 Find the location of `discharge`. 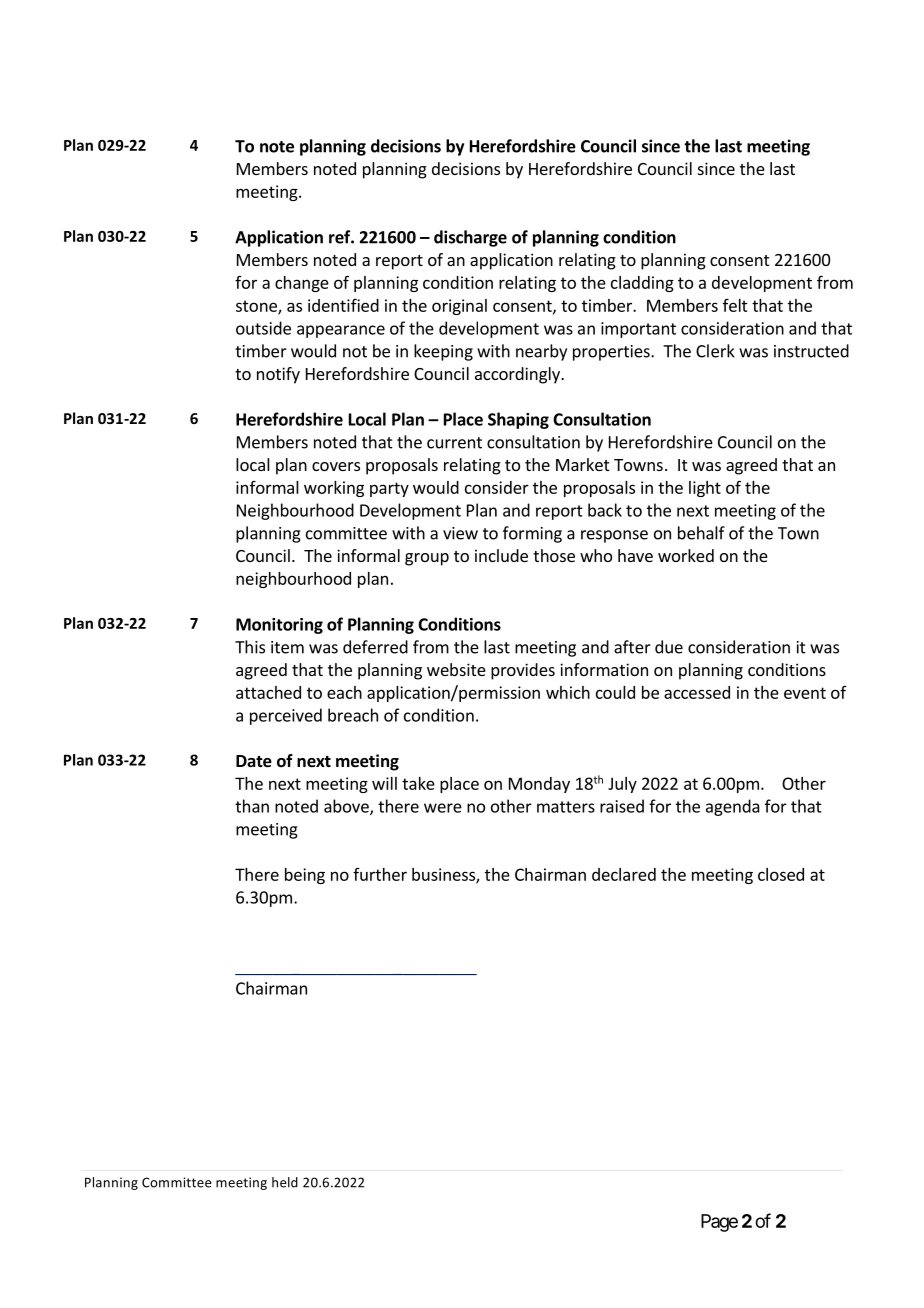

discharge is located at coordinates (470, 238).
